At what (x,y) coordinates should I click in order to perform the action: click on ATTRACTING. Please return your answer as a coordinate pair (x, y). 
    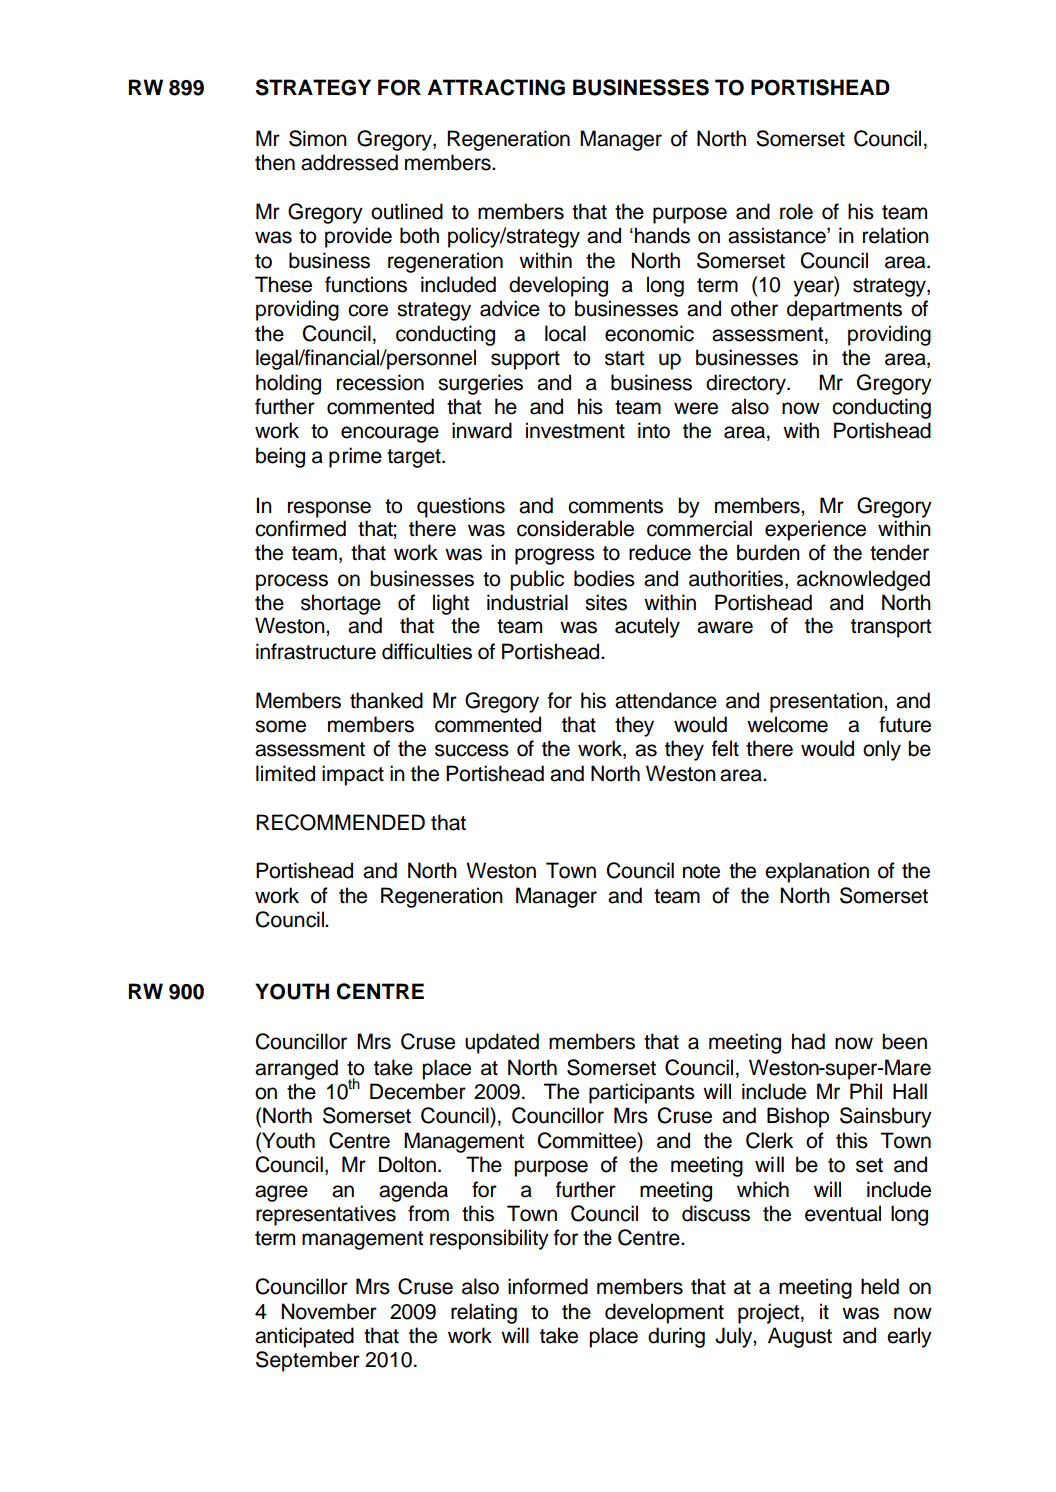
    Looking at the image, I should click on (496, 87).
